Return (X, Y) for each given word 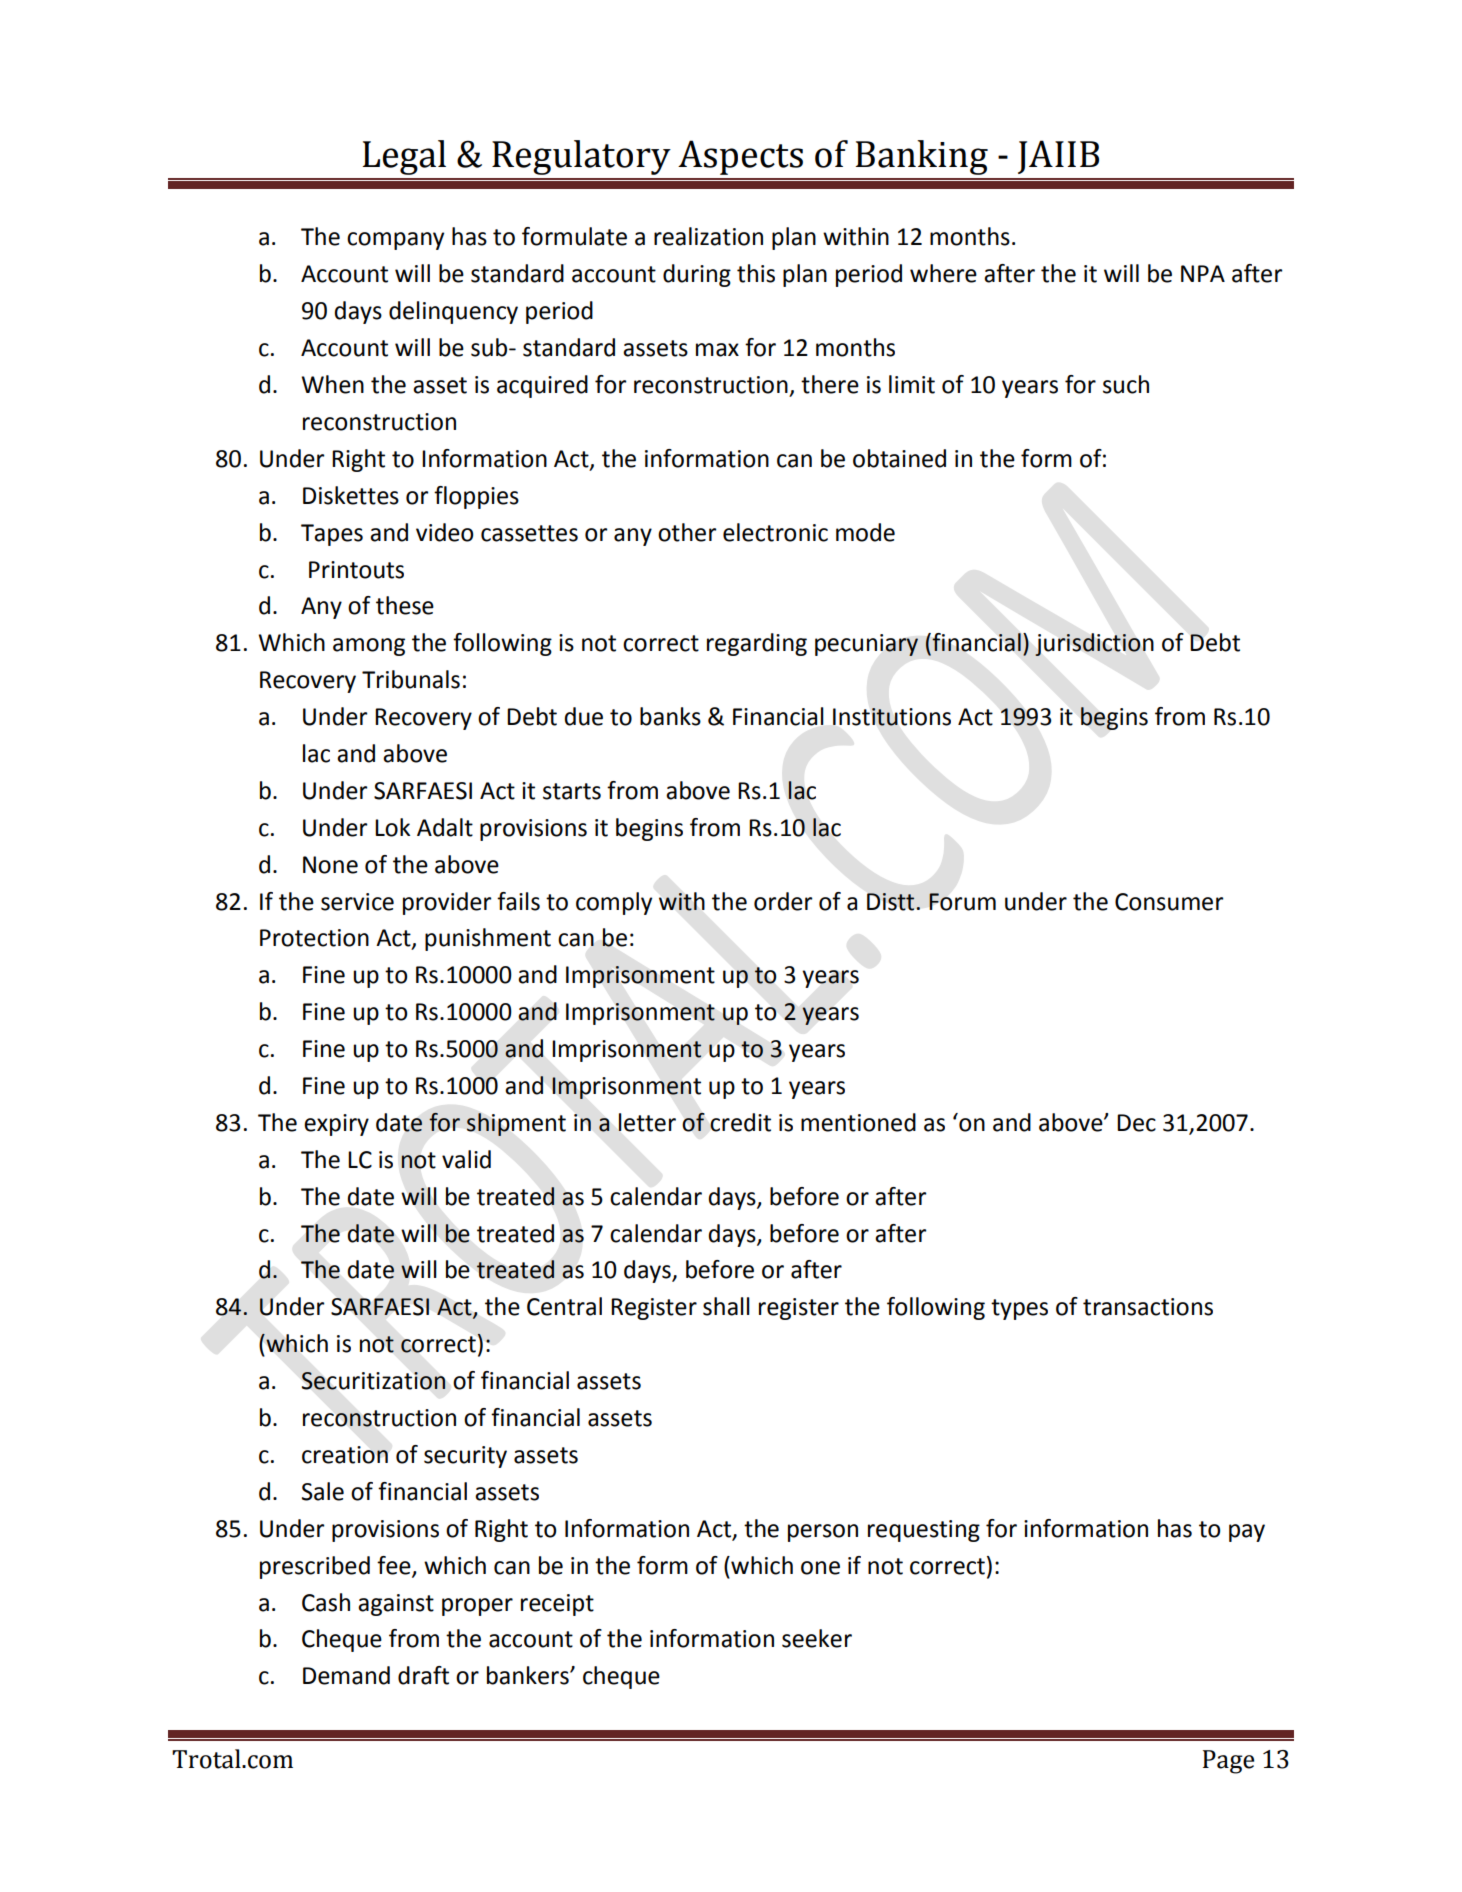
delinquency (453, 312)
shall (726, 1306)
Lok (392, 827)
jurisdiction (1094, 644)
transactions (1148, 1307)
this (756, 273)
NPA (1203, 273)
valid (466, 1159)
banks (670, 716)
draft (423, 1675)
